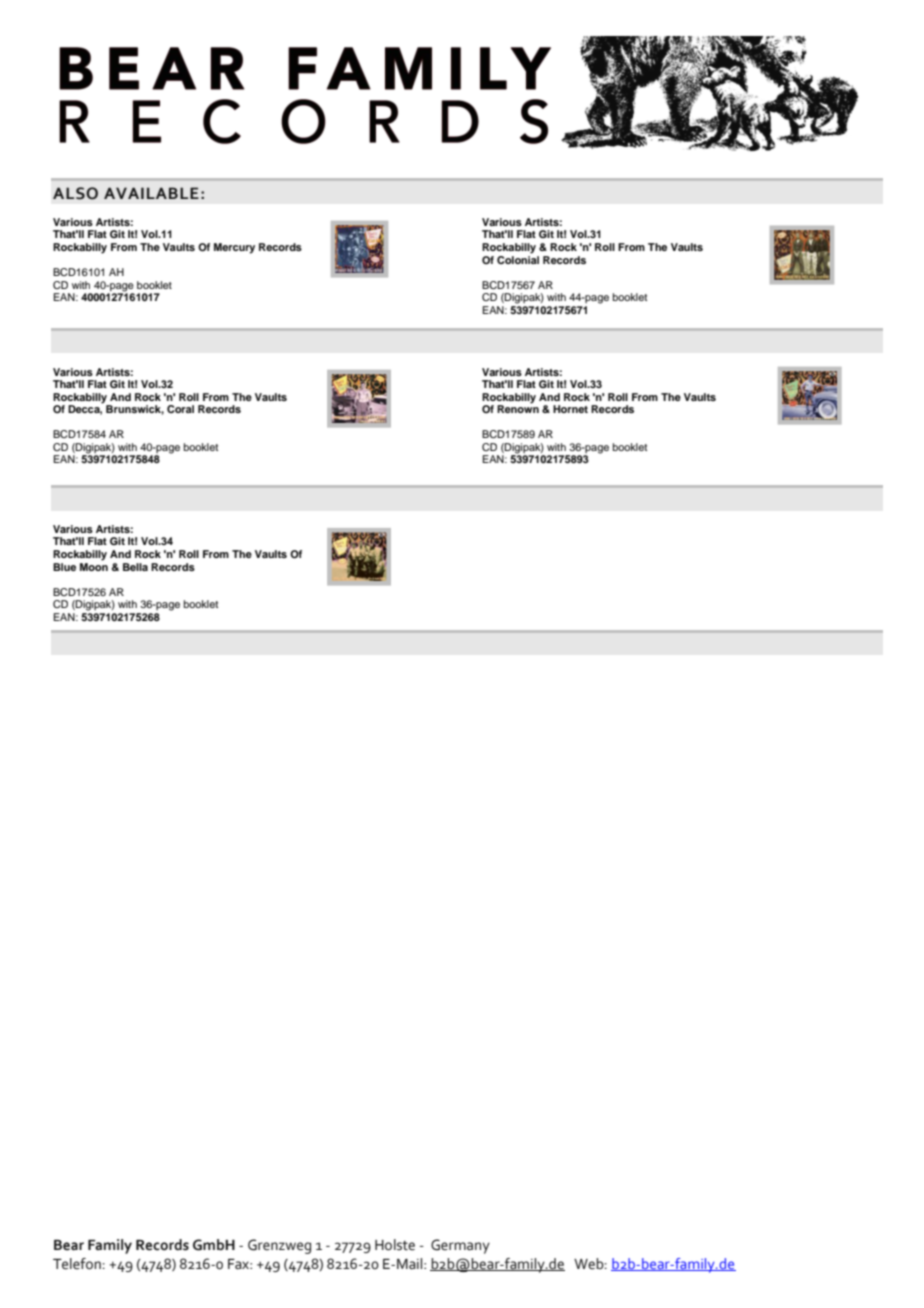  I want to click on Germany, so click(460, 1246).
